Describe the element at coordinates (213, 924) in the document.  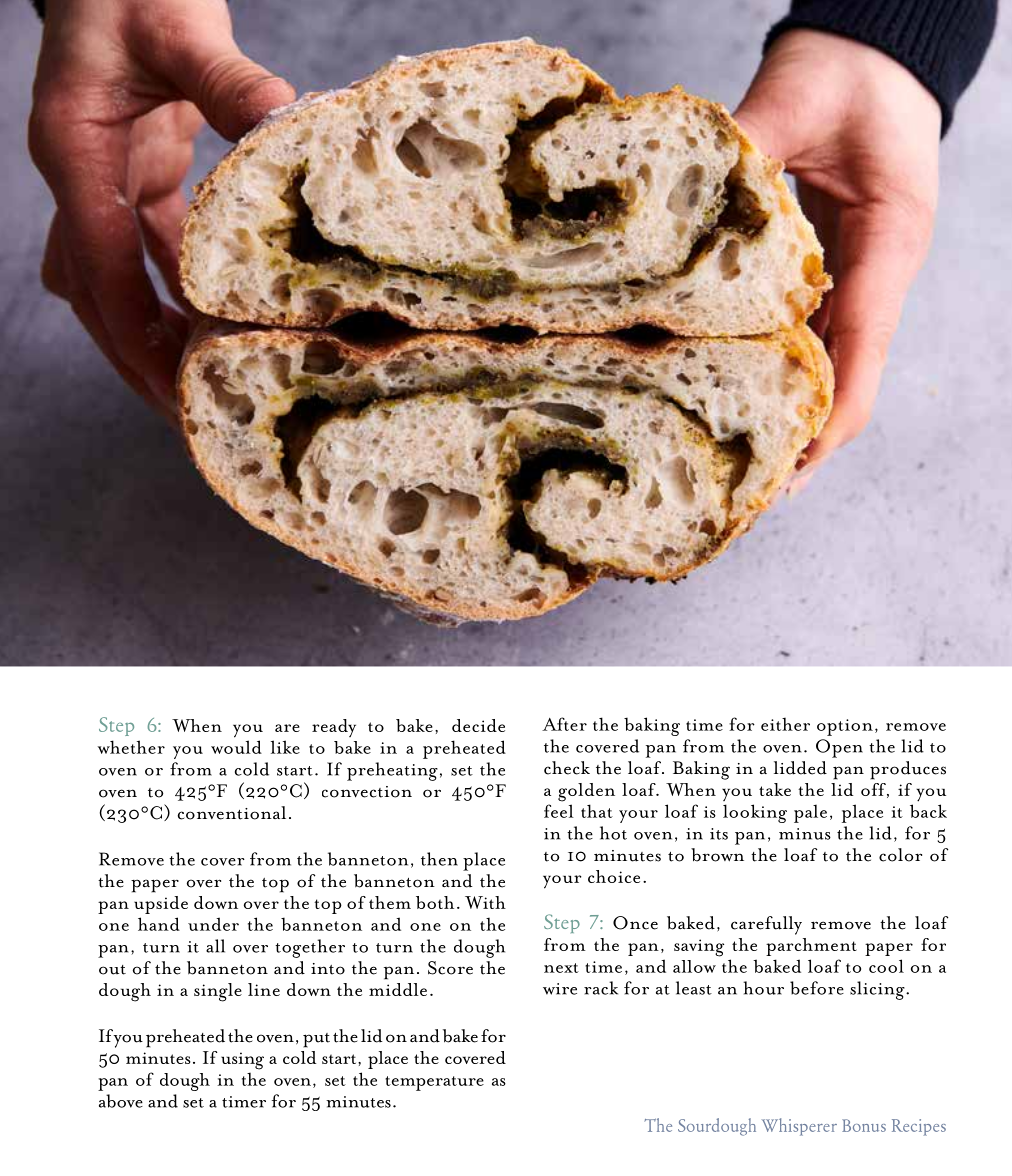
I see `under` at that location.
